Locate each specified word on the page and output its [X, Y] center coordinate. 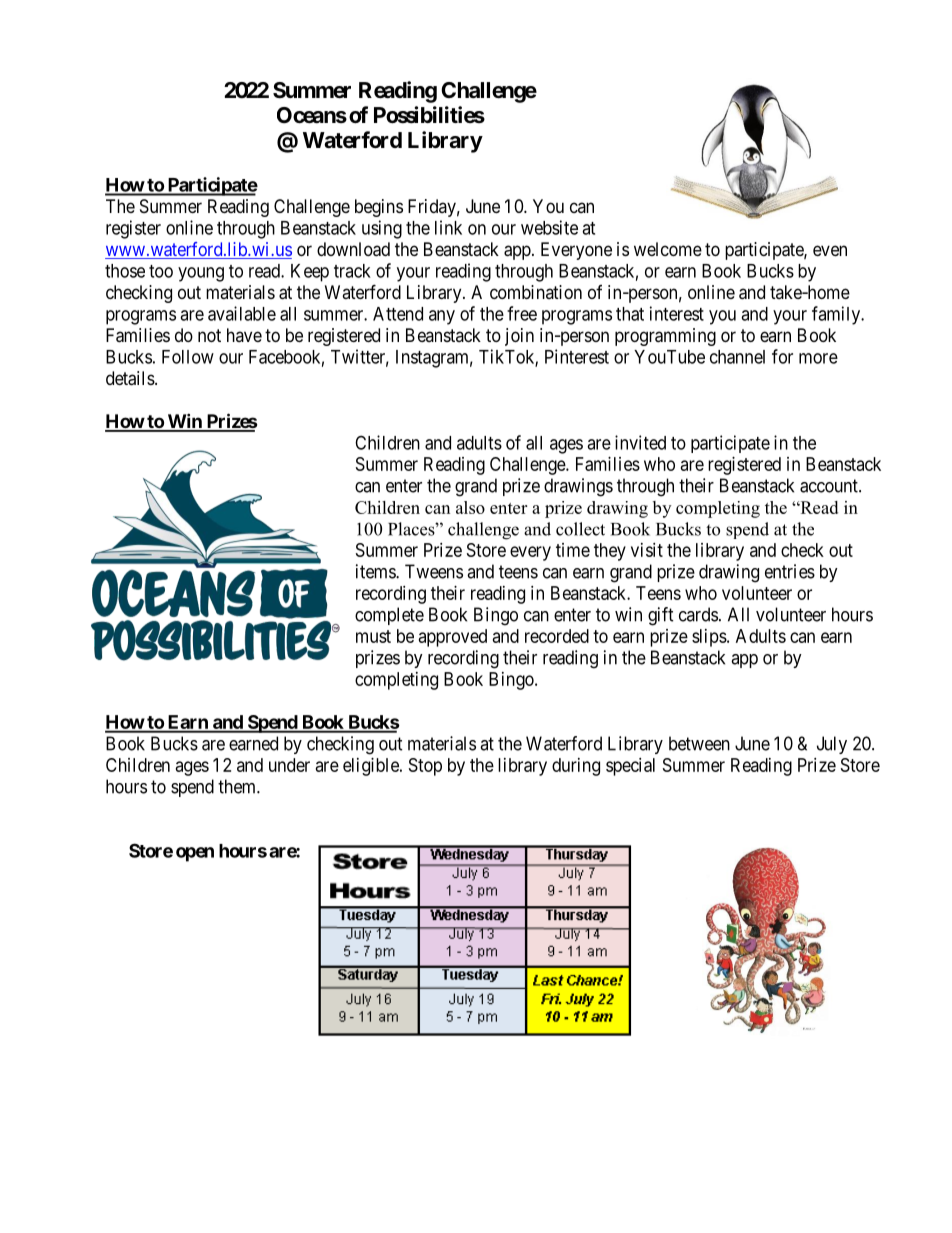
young [201, 274]
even [830, 250]
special [630, 767]
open [195, 854]
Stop [425, 767]
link [448, 227]
